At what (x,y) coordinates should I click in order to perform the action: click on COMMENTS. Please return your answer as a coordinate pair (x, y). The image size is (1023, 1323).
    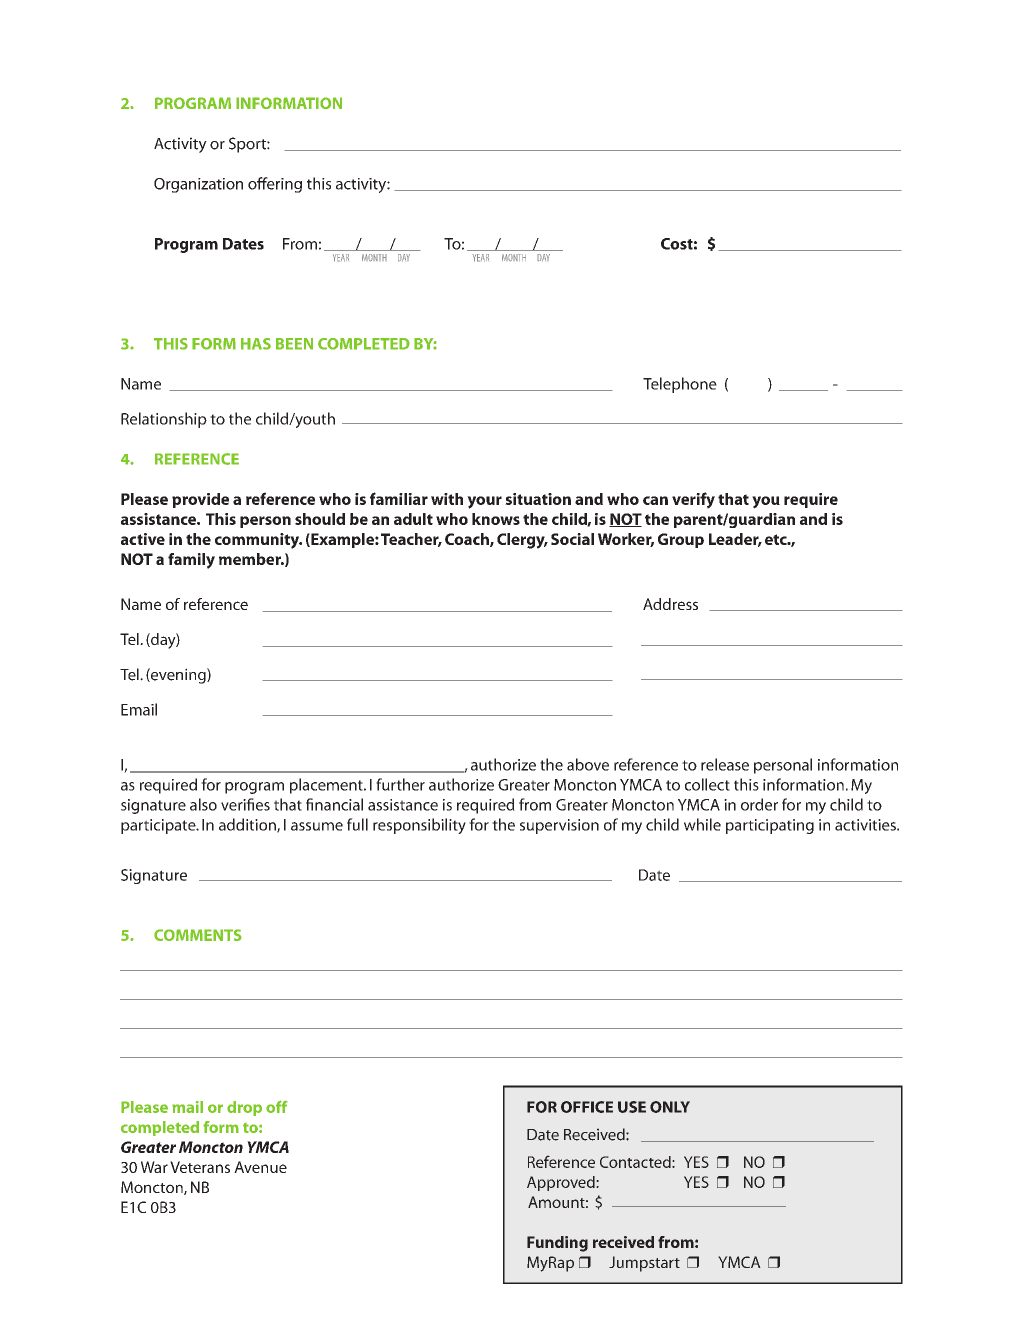
    Looking at the image, I should click on (198, 935).
